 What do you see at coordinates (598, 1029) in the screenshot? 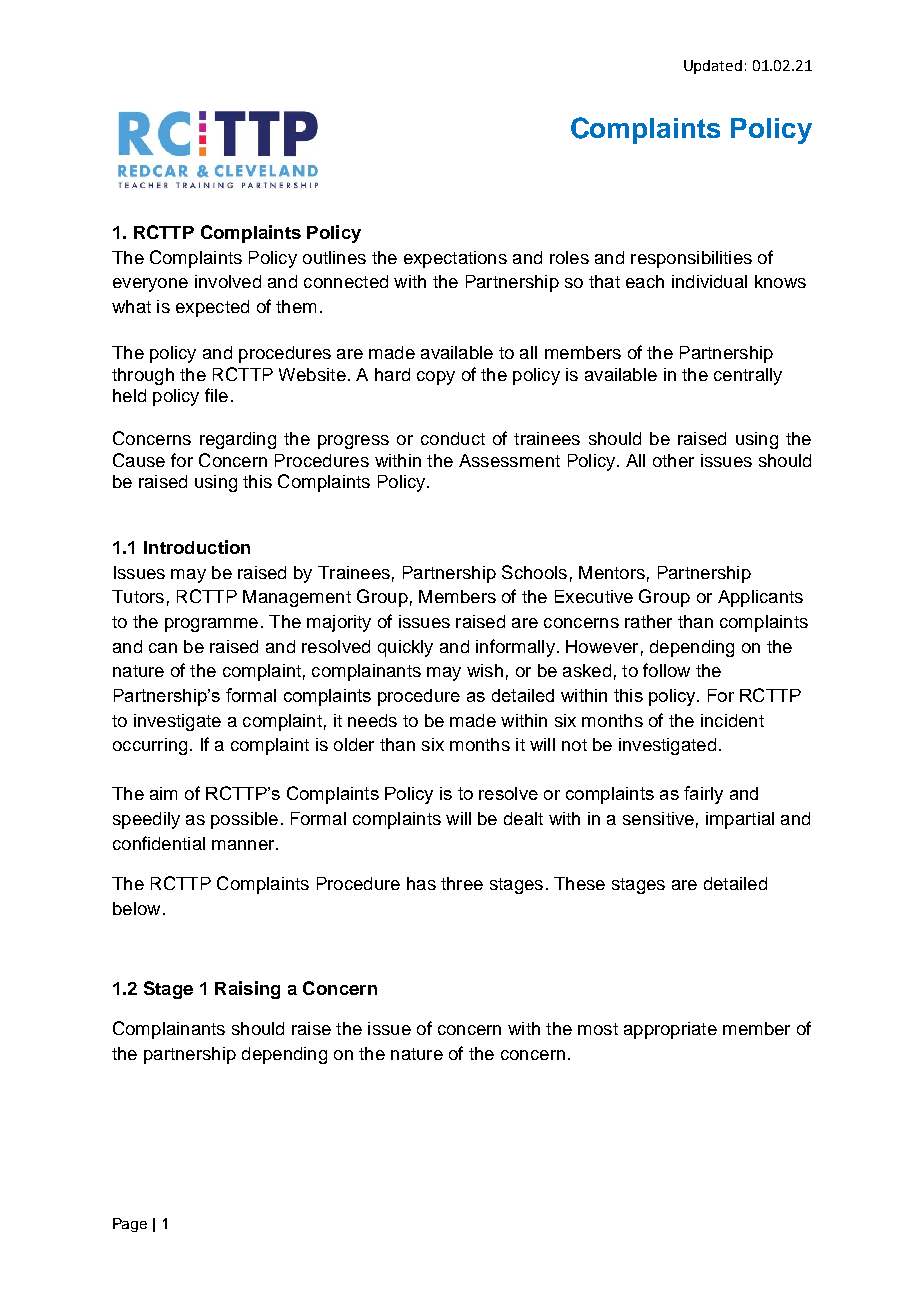
I see `most` at bounding box center [598, 1029].
